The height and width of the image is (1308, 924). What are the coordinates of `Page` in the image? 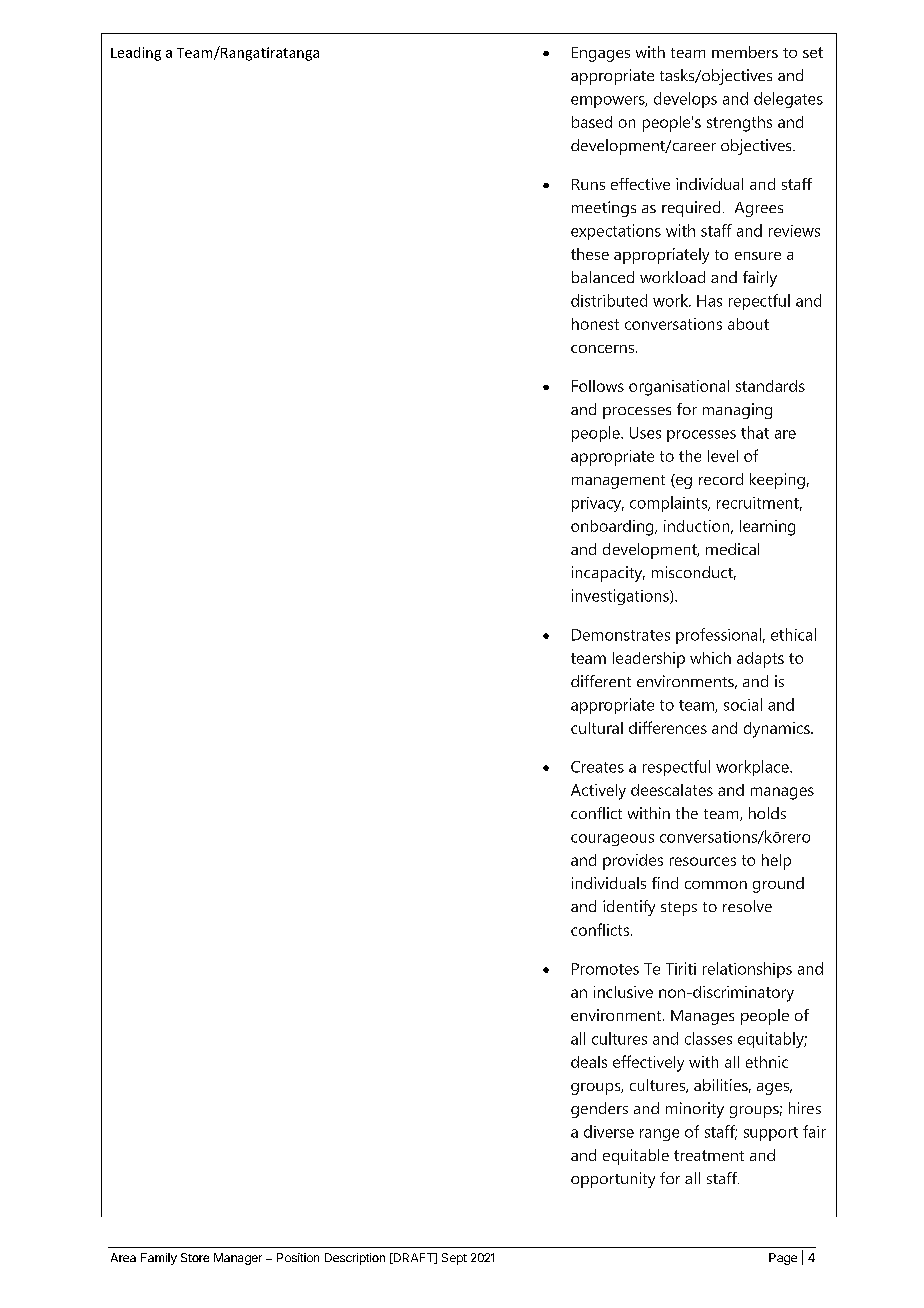 It's located at (783, 1259).
